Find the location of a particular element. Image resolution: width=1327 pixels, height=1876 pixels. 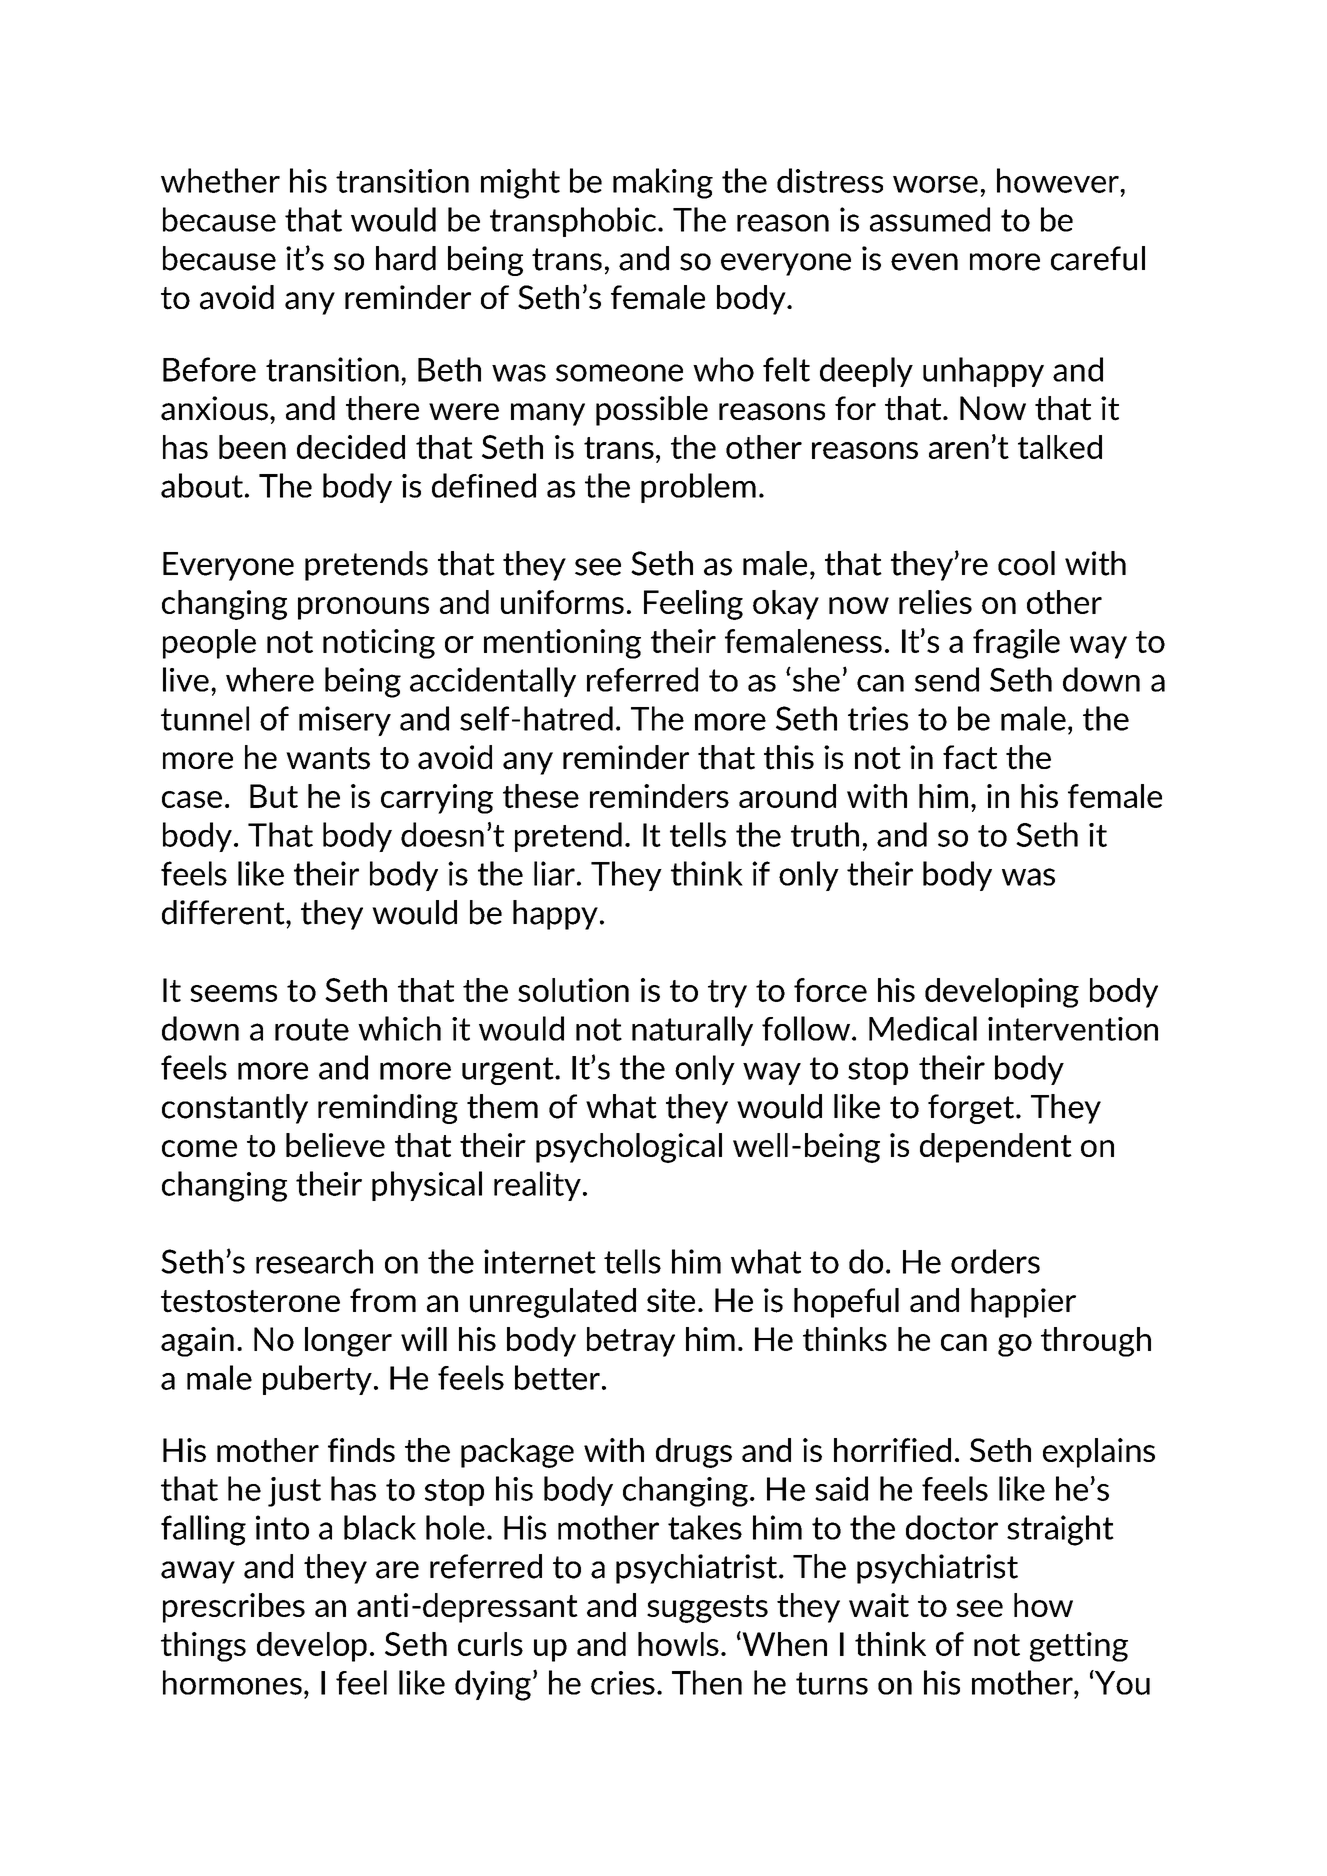

send is located at coordinates (947, 679).
